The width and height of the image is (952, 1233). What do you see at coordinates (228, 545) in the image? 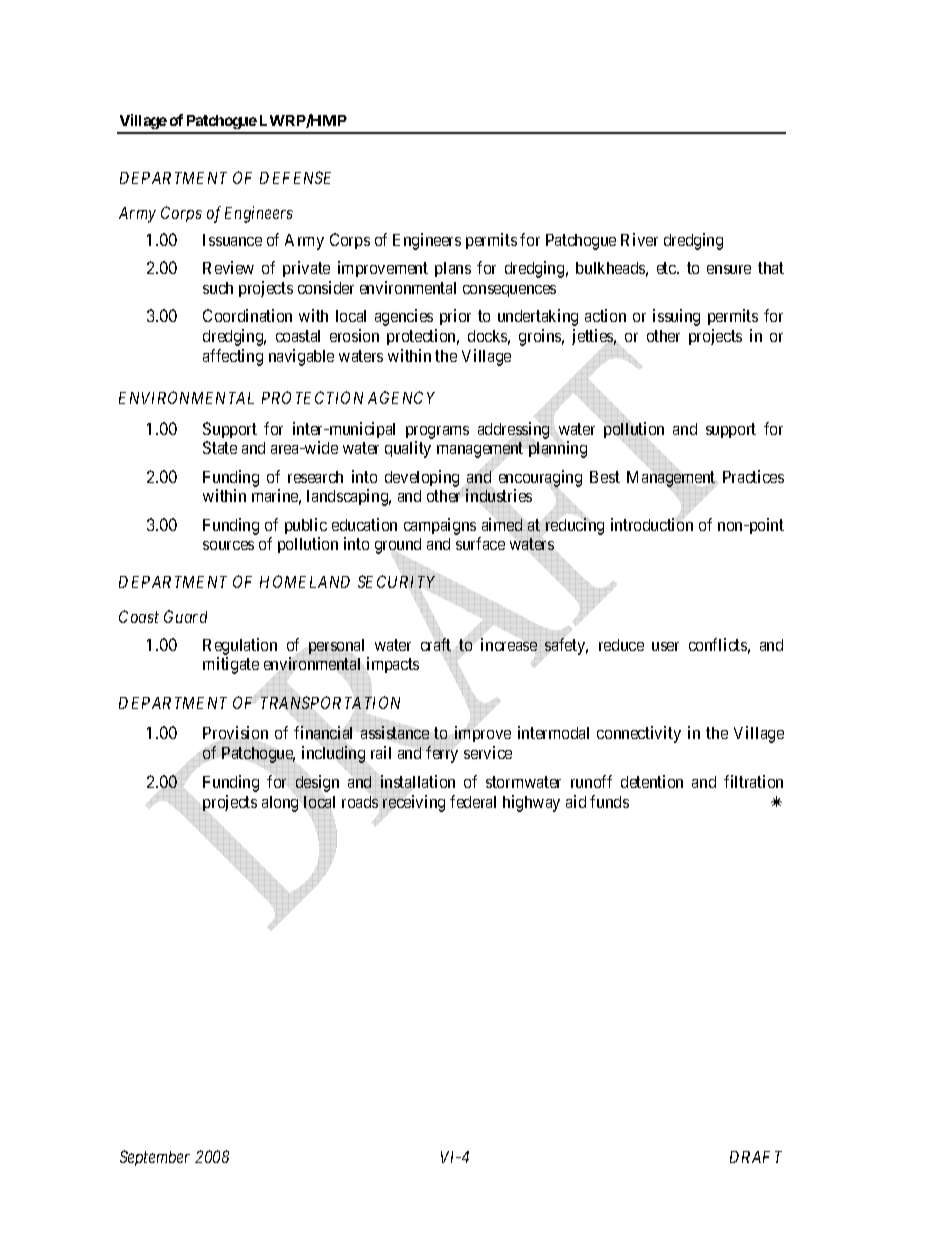
I see `sources` at bounding box center [228, 545].
